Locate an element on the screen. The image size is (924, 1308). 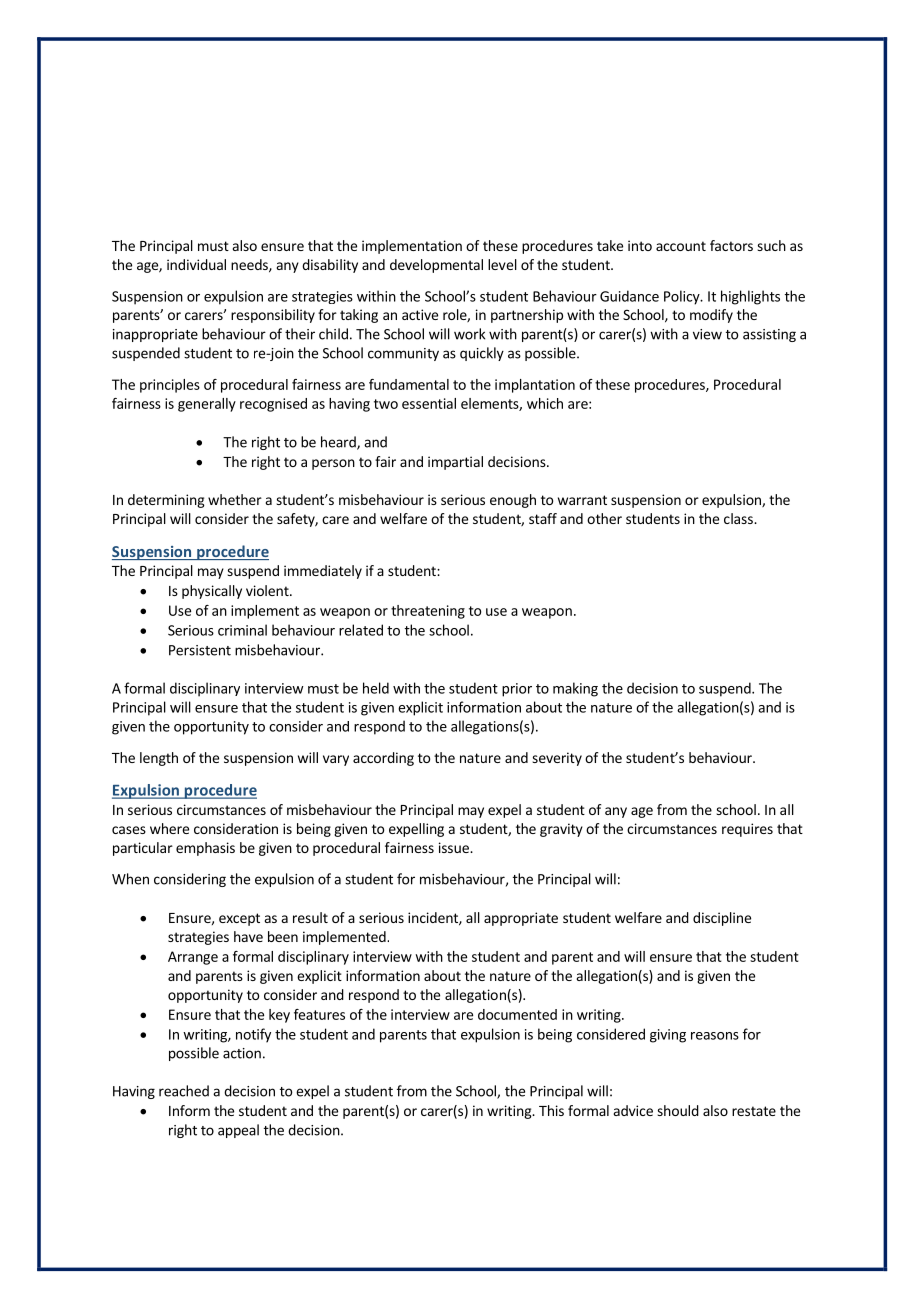
discipline is located at coordinates (722, 919).
